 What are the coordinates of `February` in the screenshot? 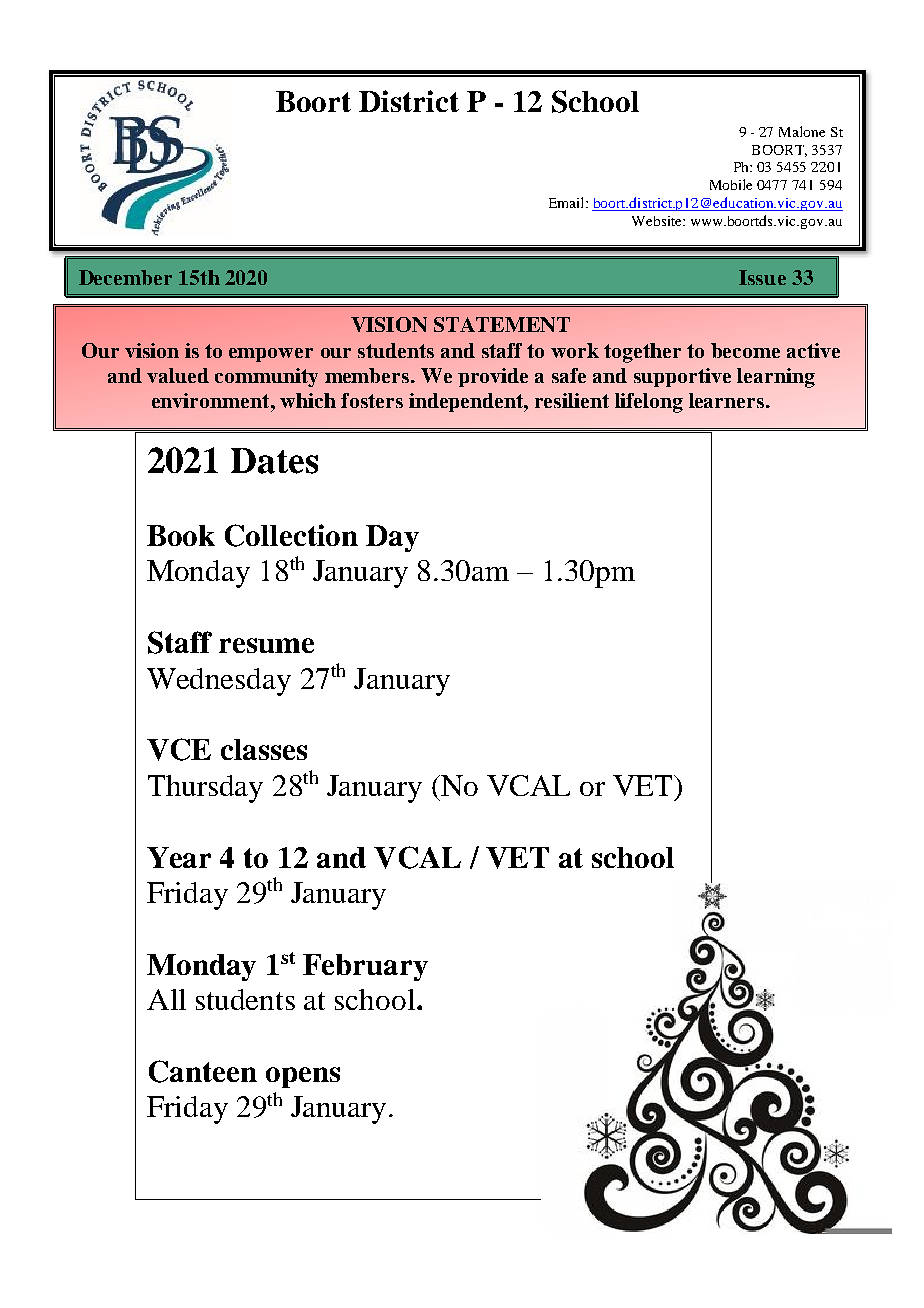 It's located at (365, 967).
